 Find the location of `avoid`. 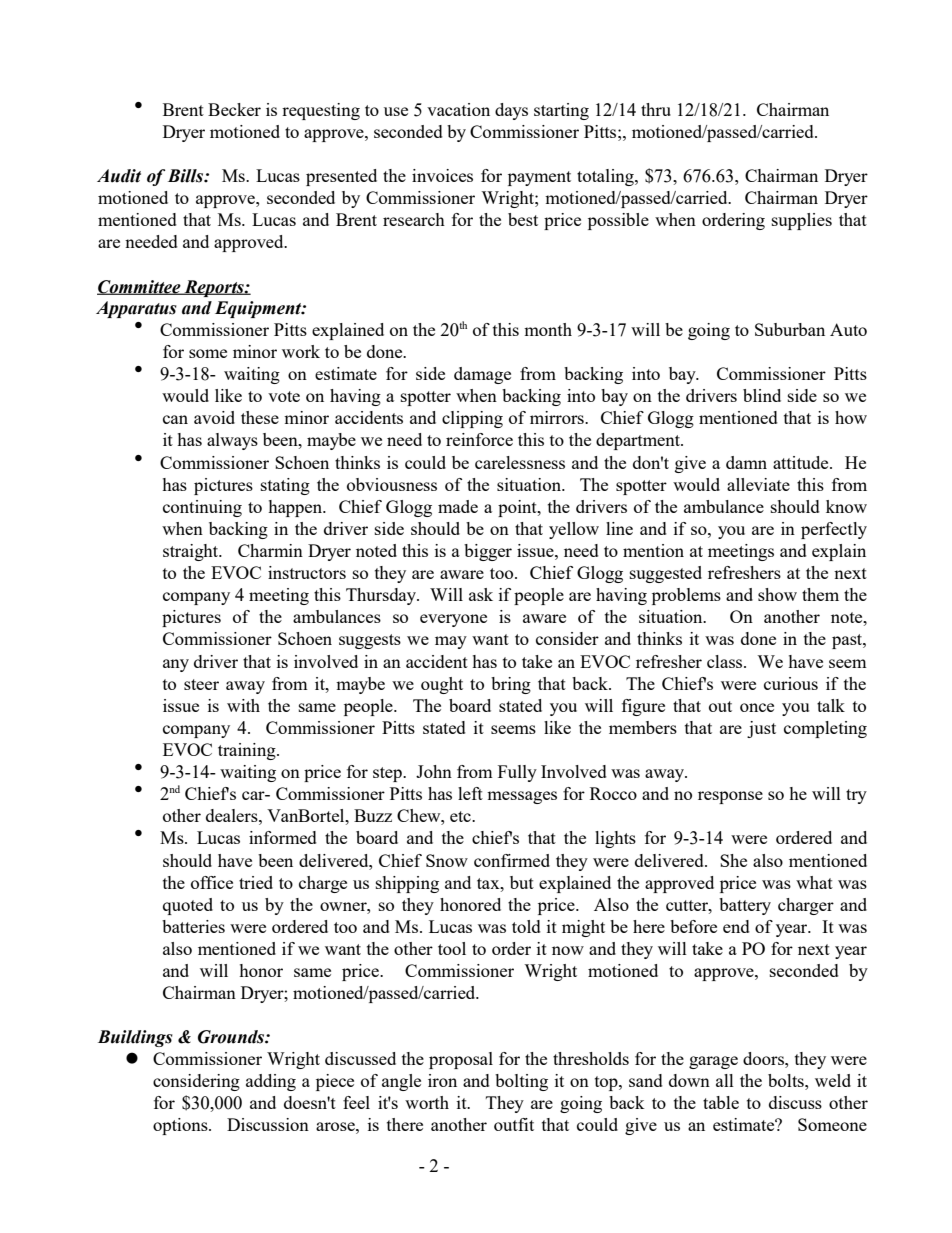

avoid is located at coordinates (214, 417).
